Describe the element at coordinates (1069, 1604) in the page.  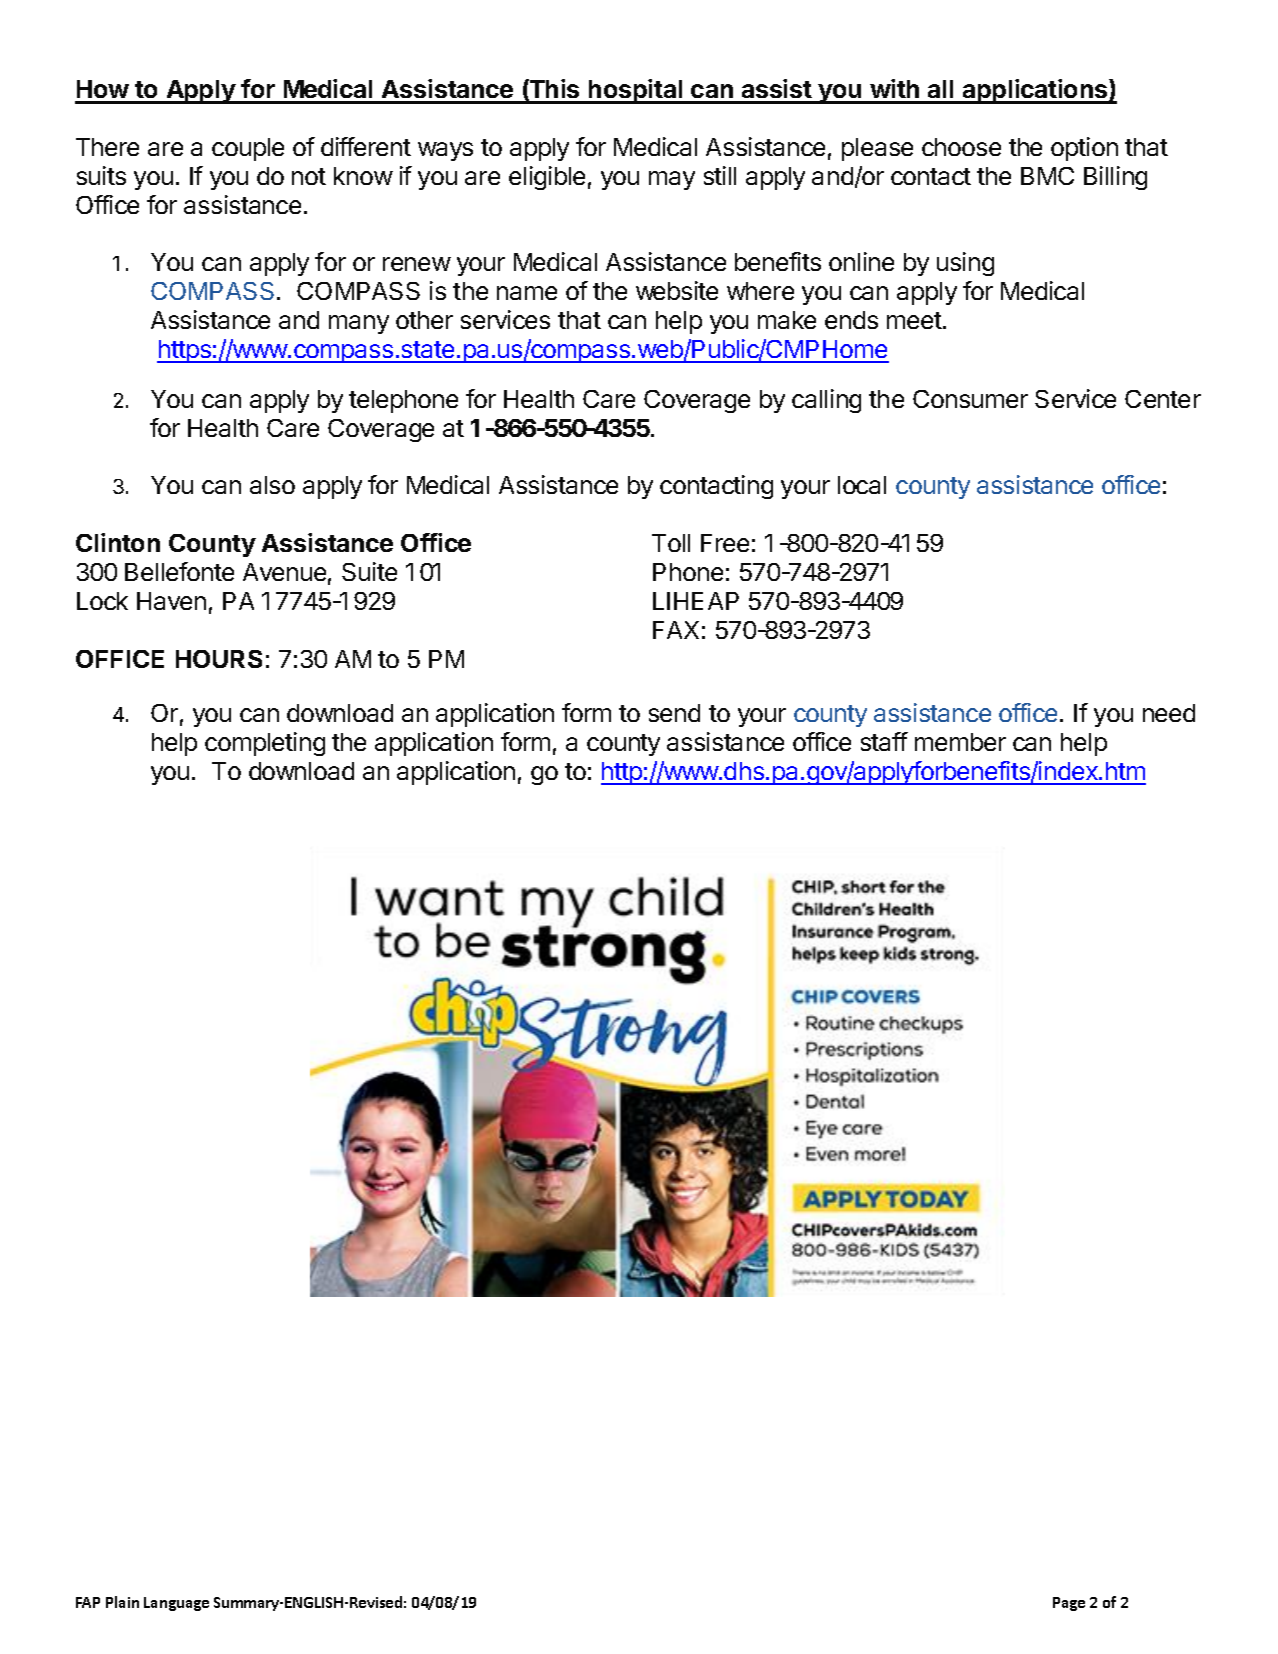
I see `Page` at that location.
